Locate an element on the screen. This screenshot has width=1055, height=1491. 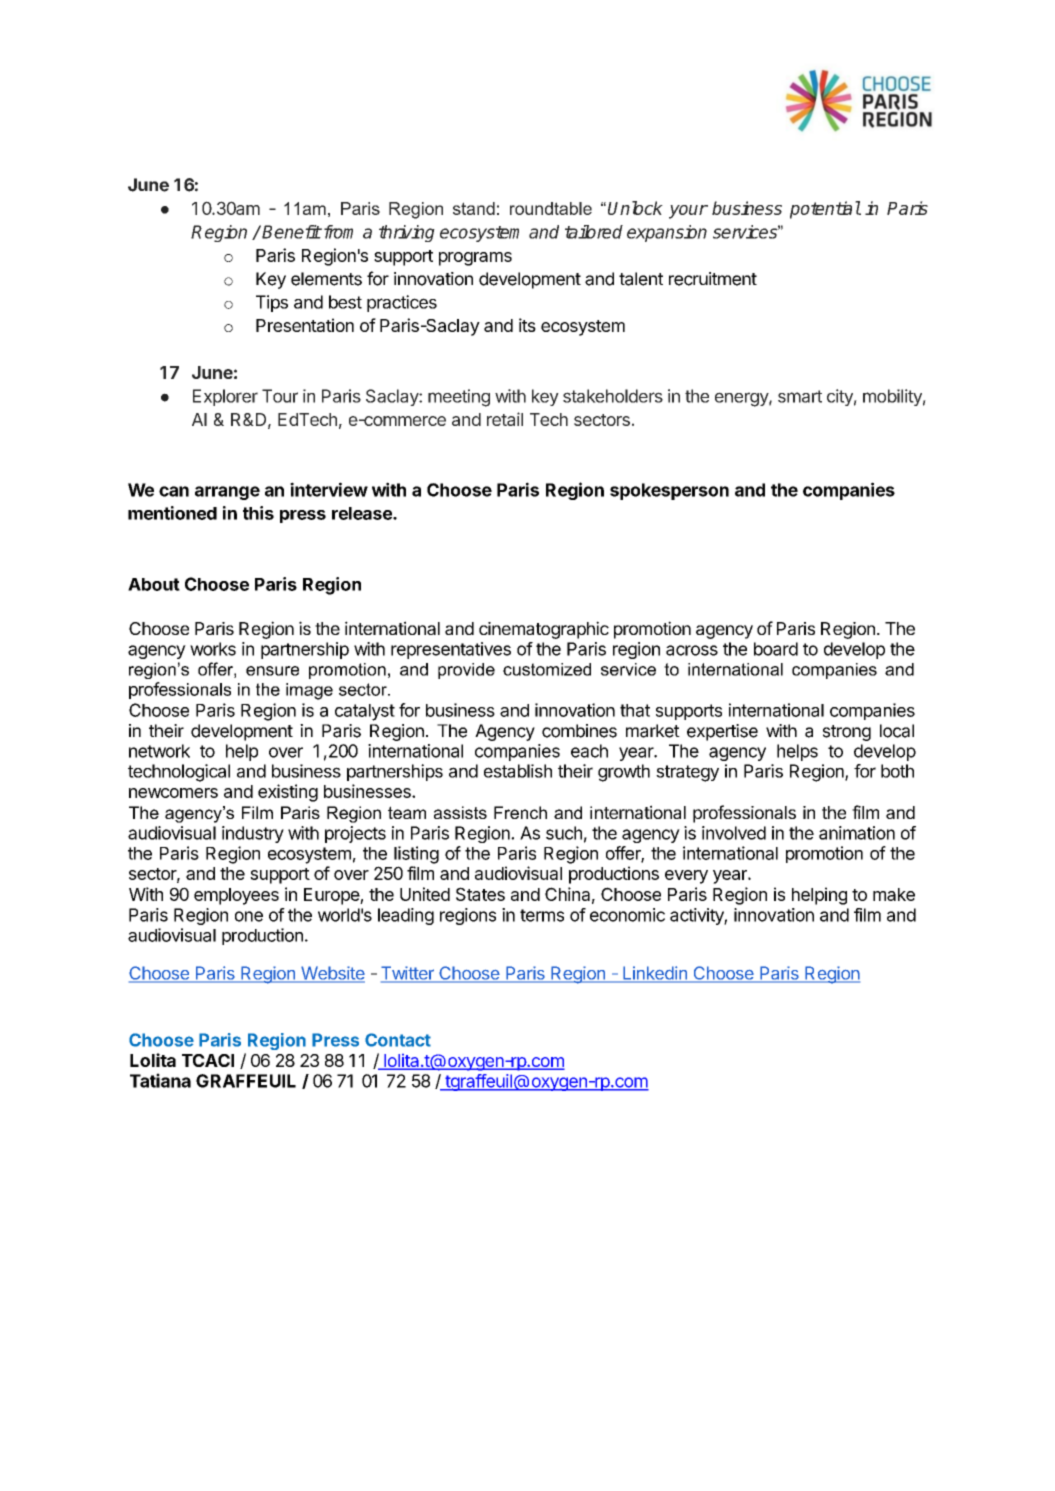
board is located at coordinates (776, 649).
